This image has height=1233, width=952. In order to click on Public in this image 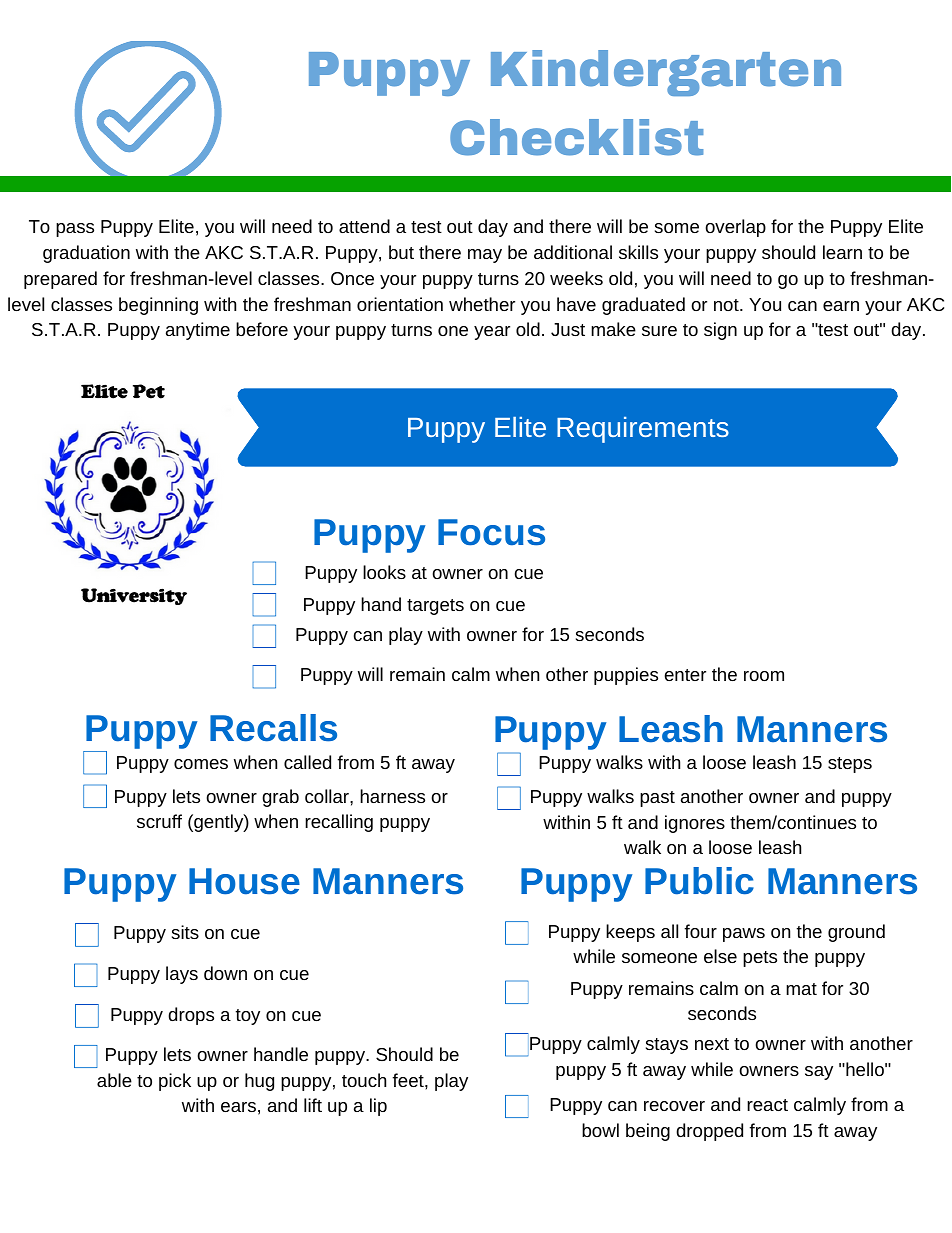, I will do `click(699, 881)`.
